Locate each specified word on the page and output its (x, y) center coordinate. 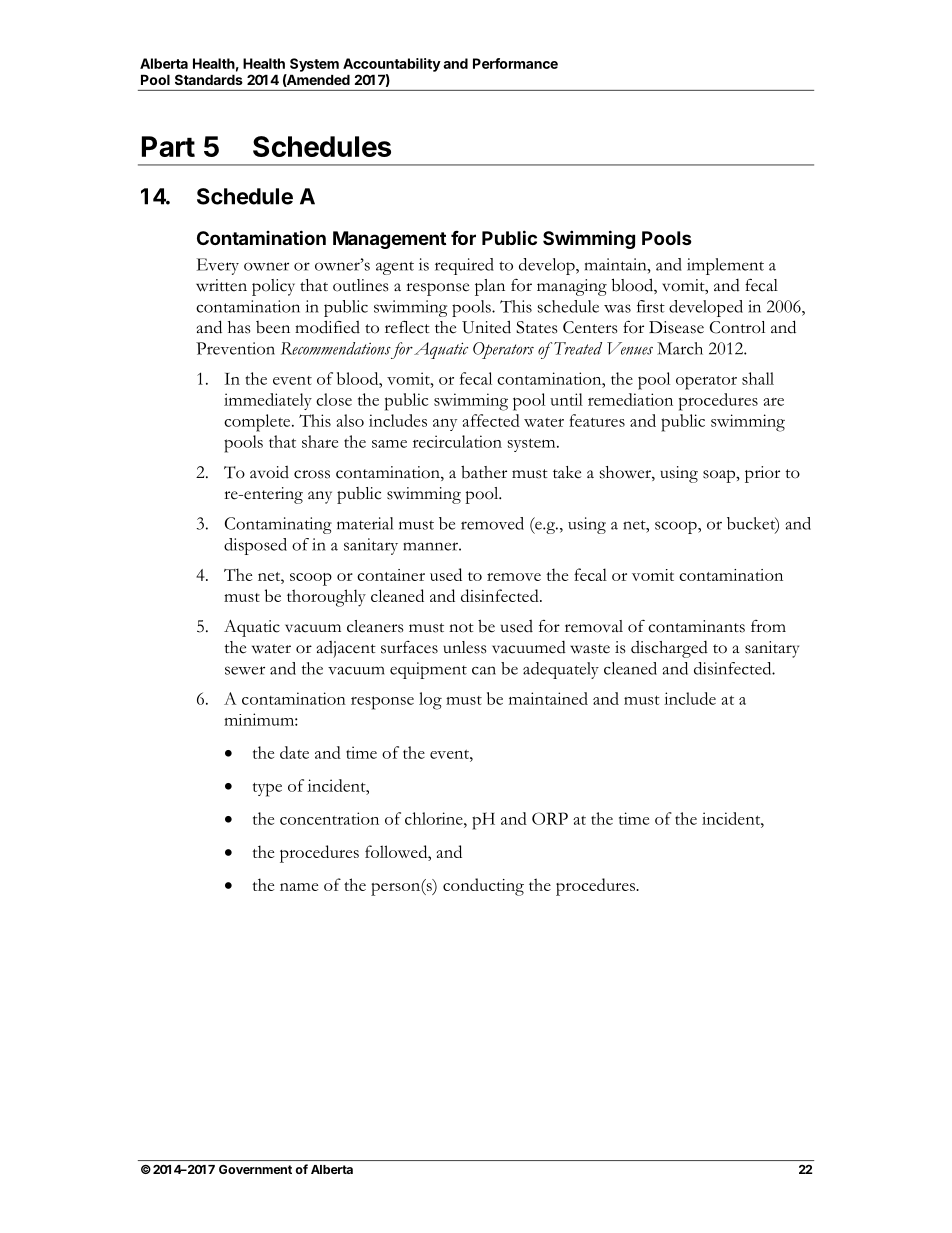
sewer (245, 670)
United (486, 327)
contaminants (696, 626)
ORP (550, 818)
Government (255, 1169)
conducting (483, 887)
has (239, 327)
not (461, 628)
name (299, 887)
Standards (209, 79)
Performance (515, 63)
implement (725, 266)
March (680, 348)
